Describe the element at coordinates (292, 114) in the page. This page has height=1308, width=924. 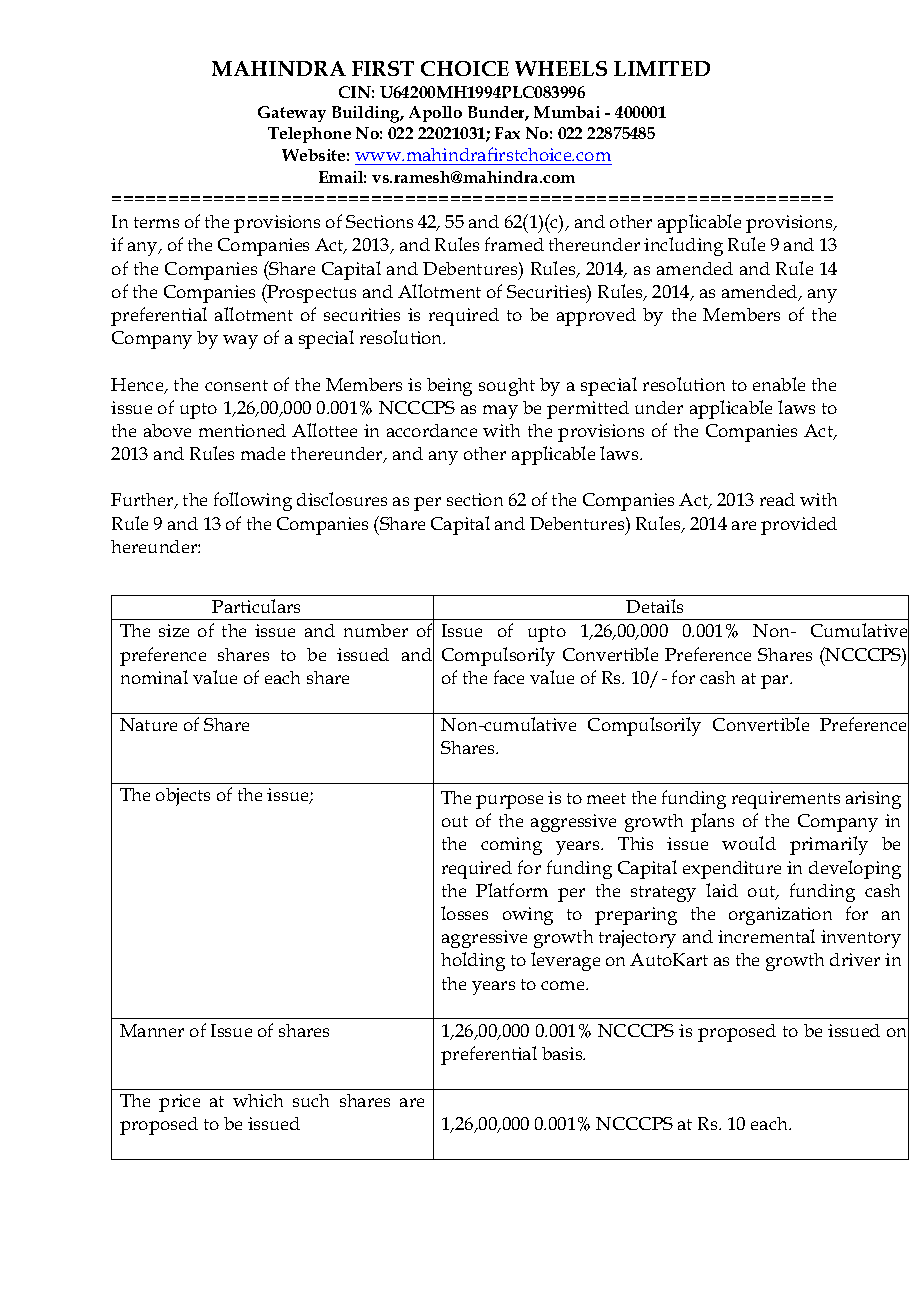
I see `Gateway` at that location.
